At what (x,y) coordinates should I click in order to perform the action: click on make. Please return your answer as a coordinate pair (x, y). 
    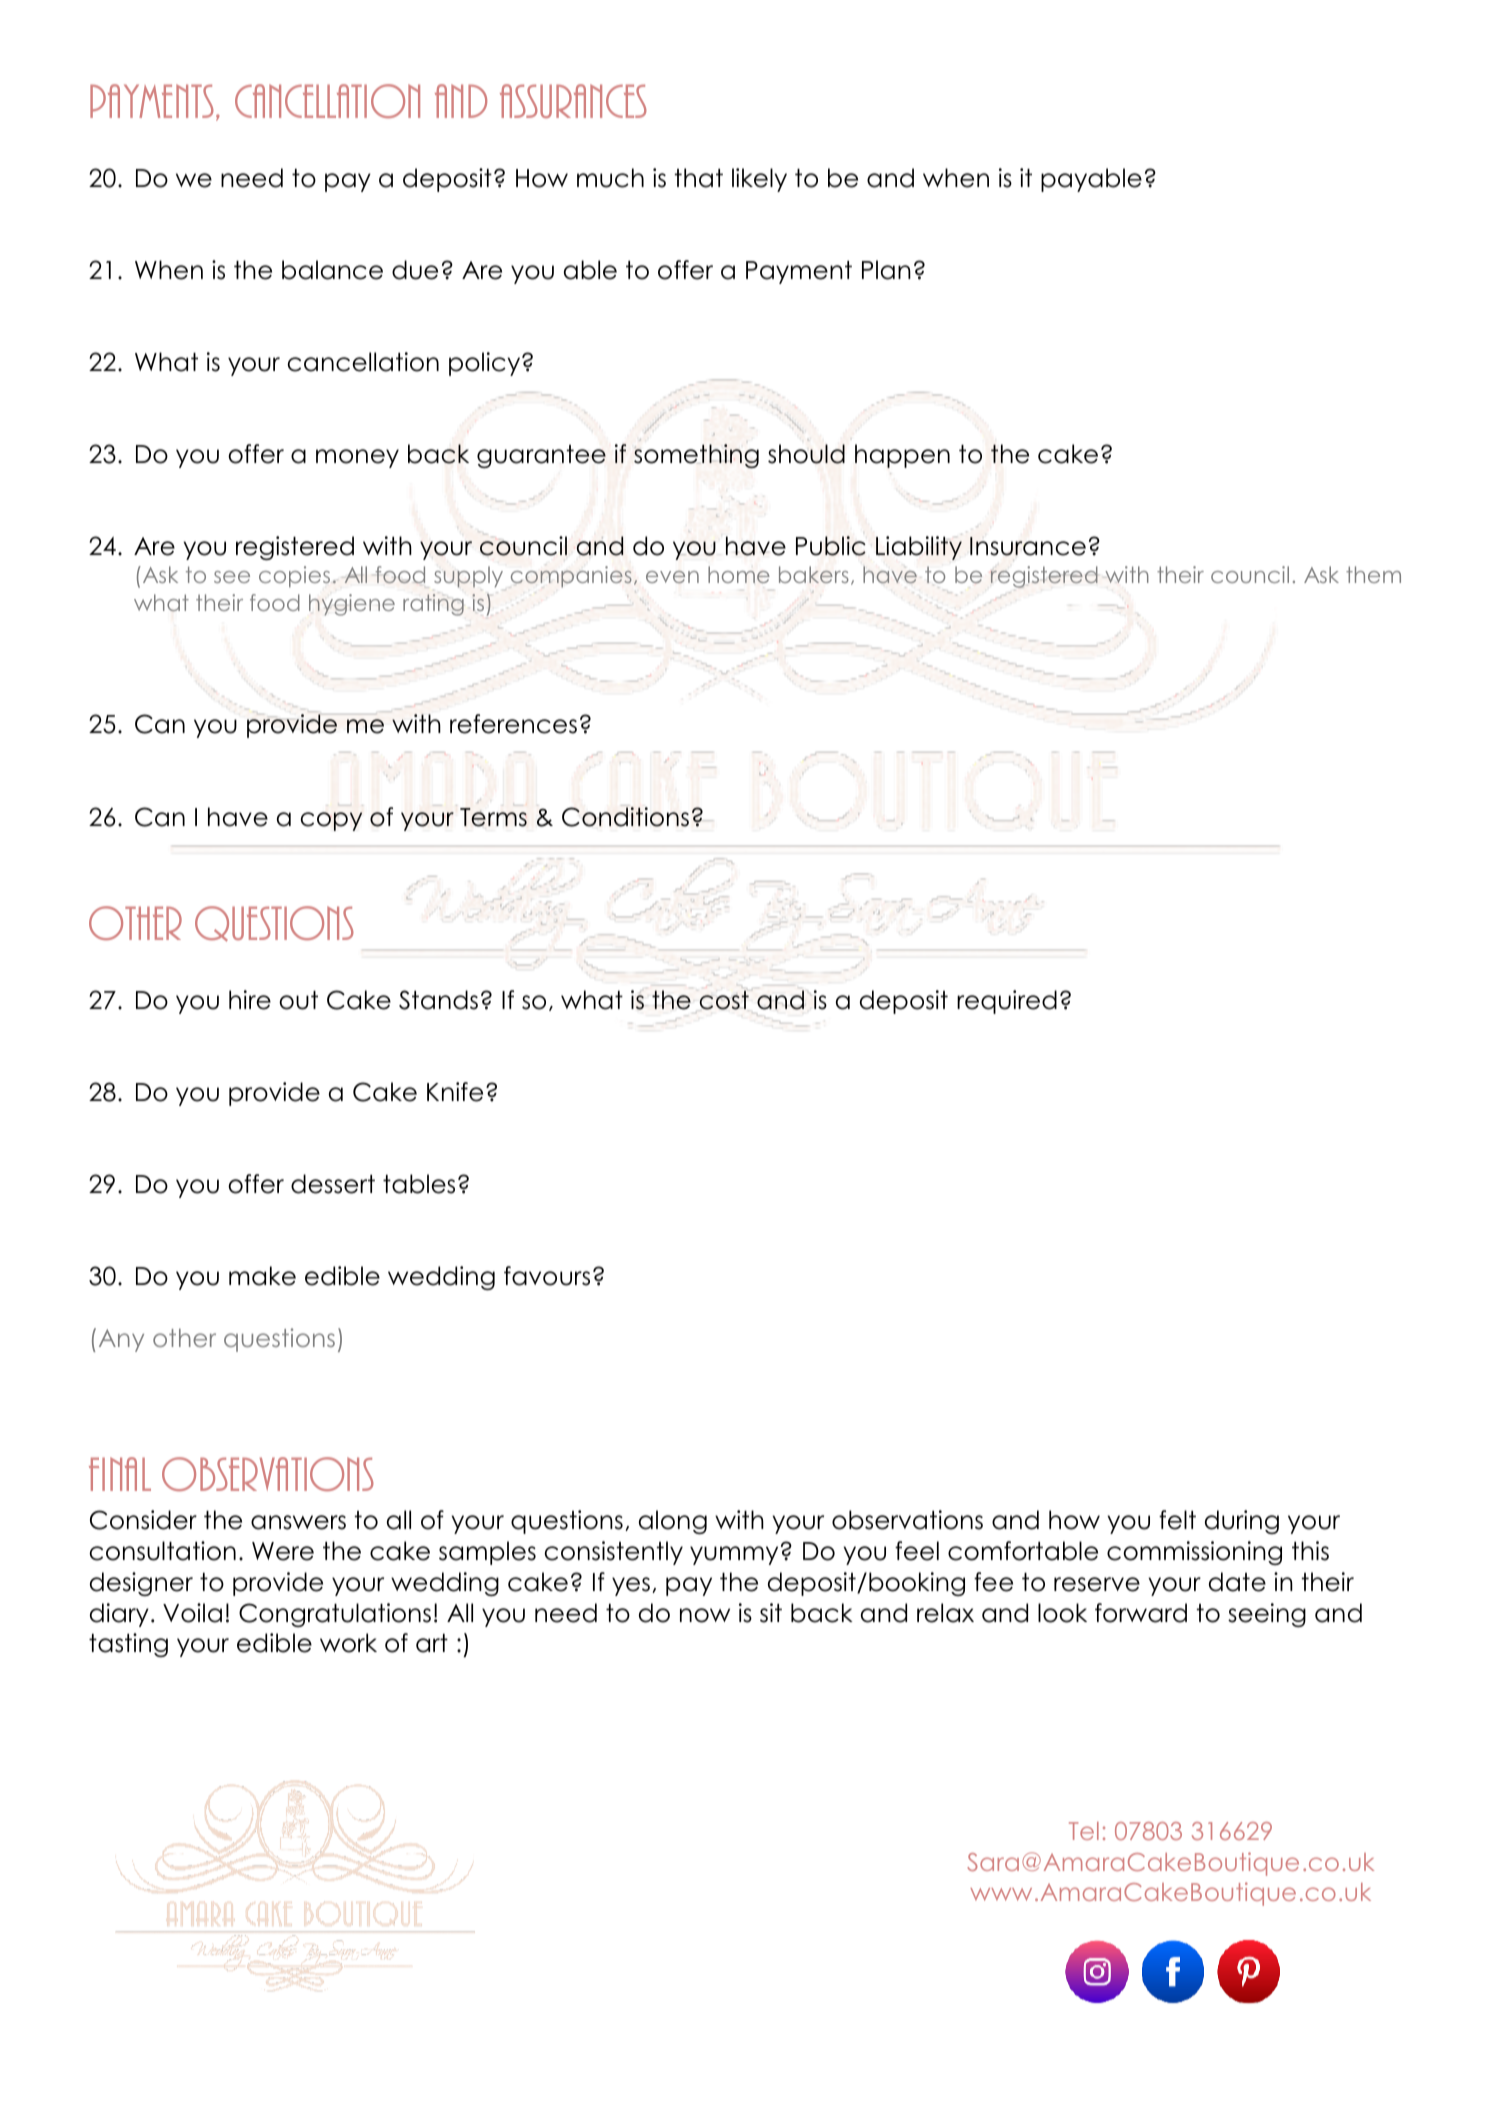
    Looking at the image, I should click on (262, 1276).
